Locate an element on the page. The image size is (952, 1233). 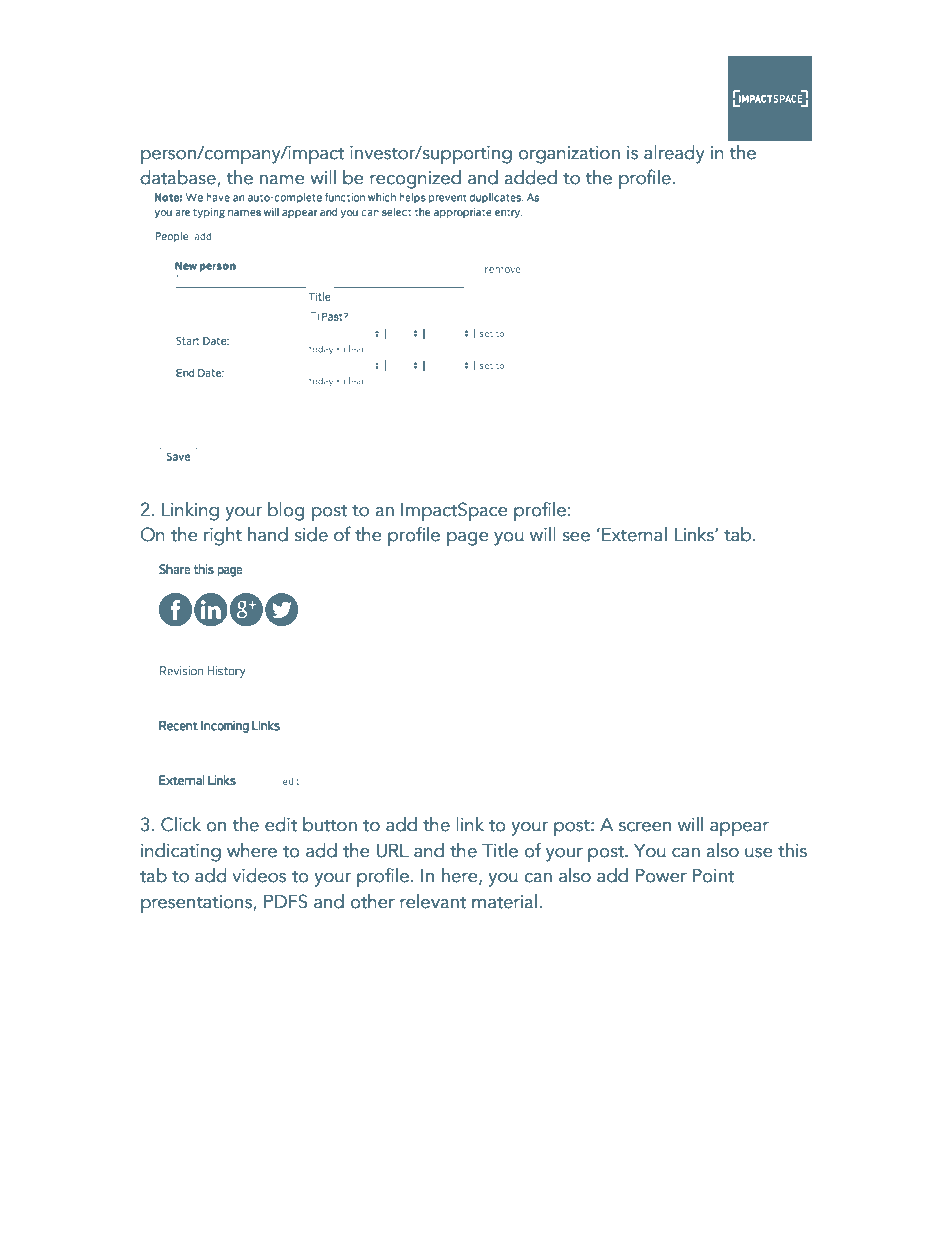
added is located at coordinates (530, 177).
